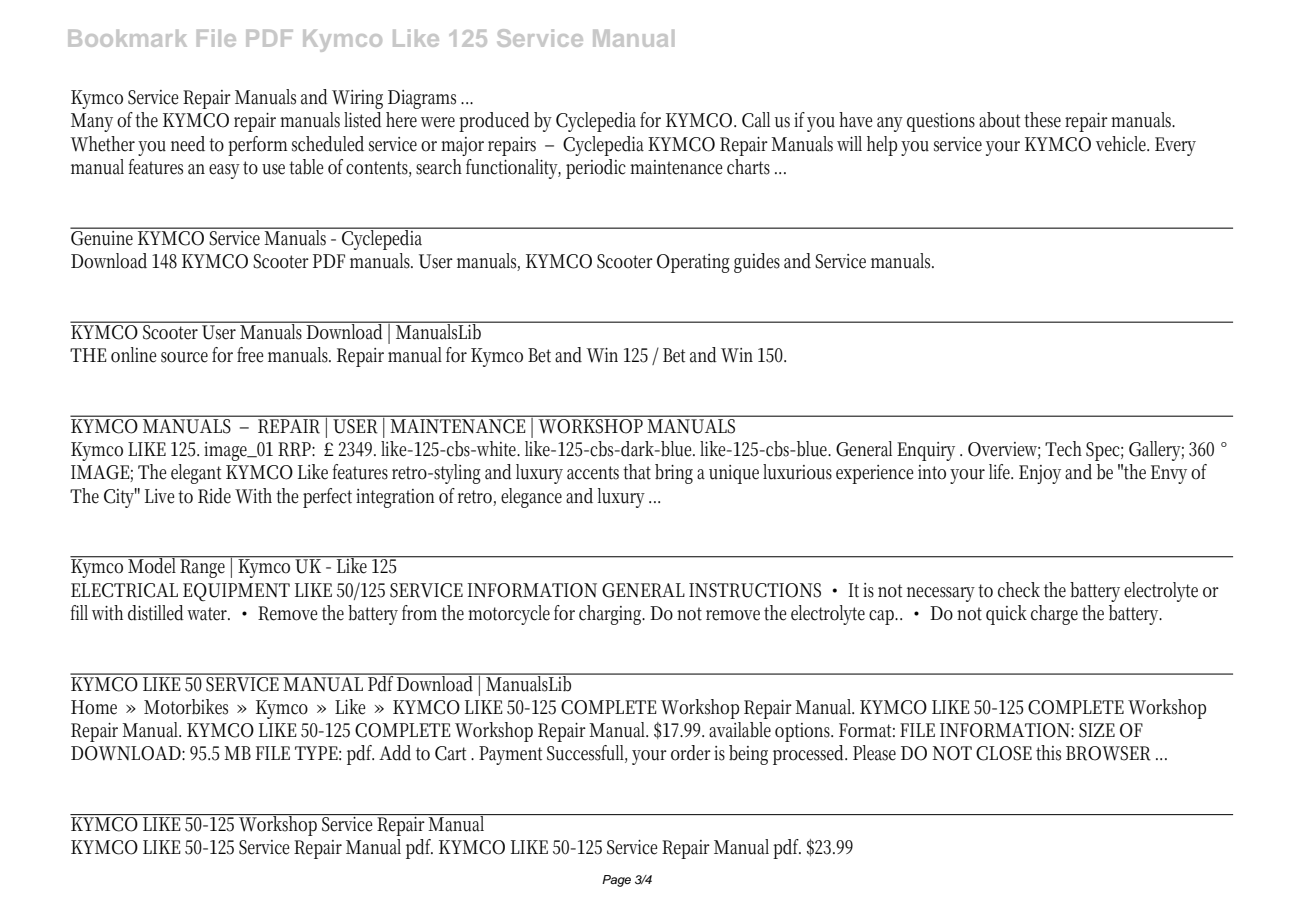 This screenshot has width=1308, height=924. I want to click on water, so click(208, 614).
